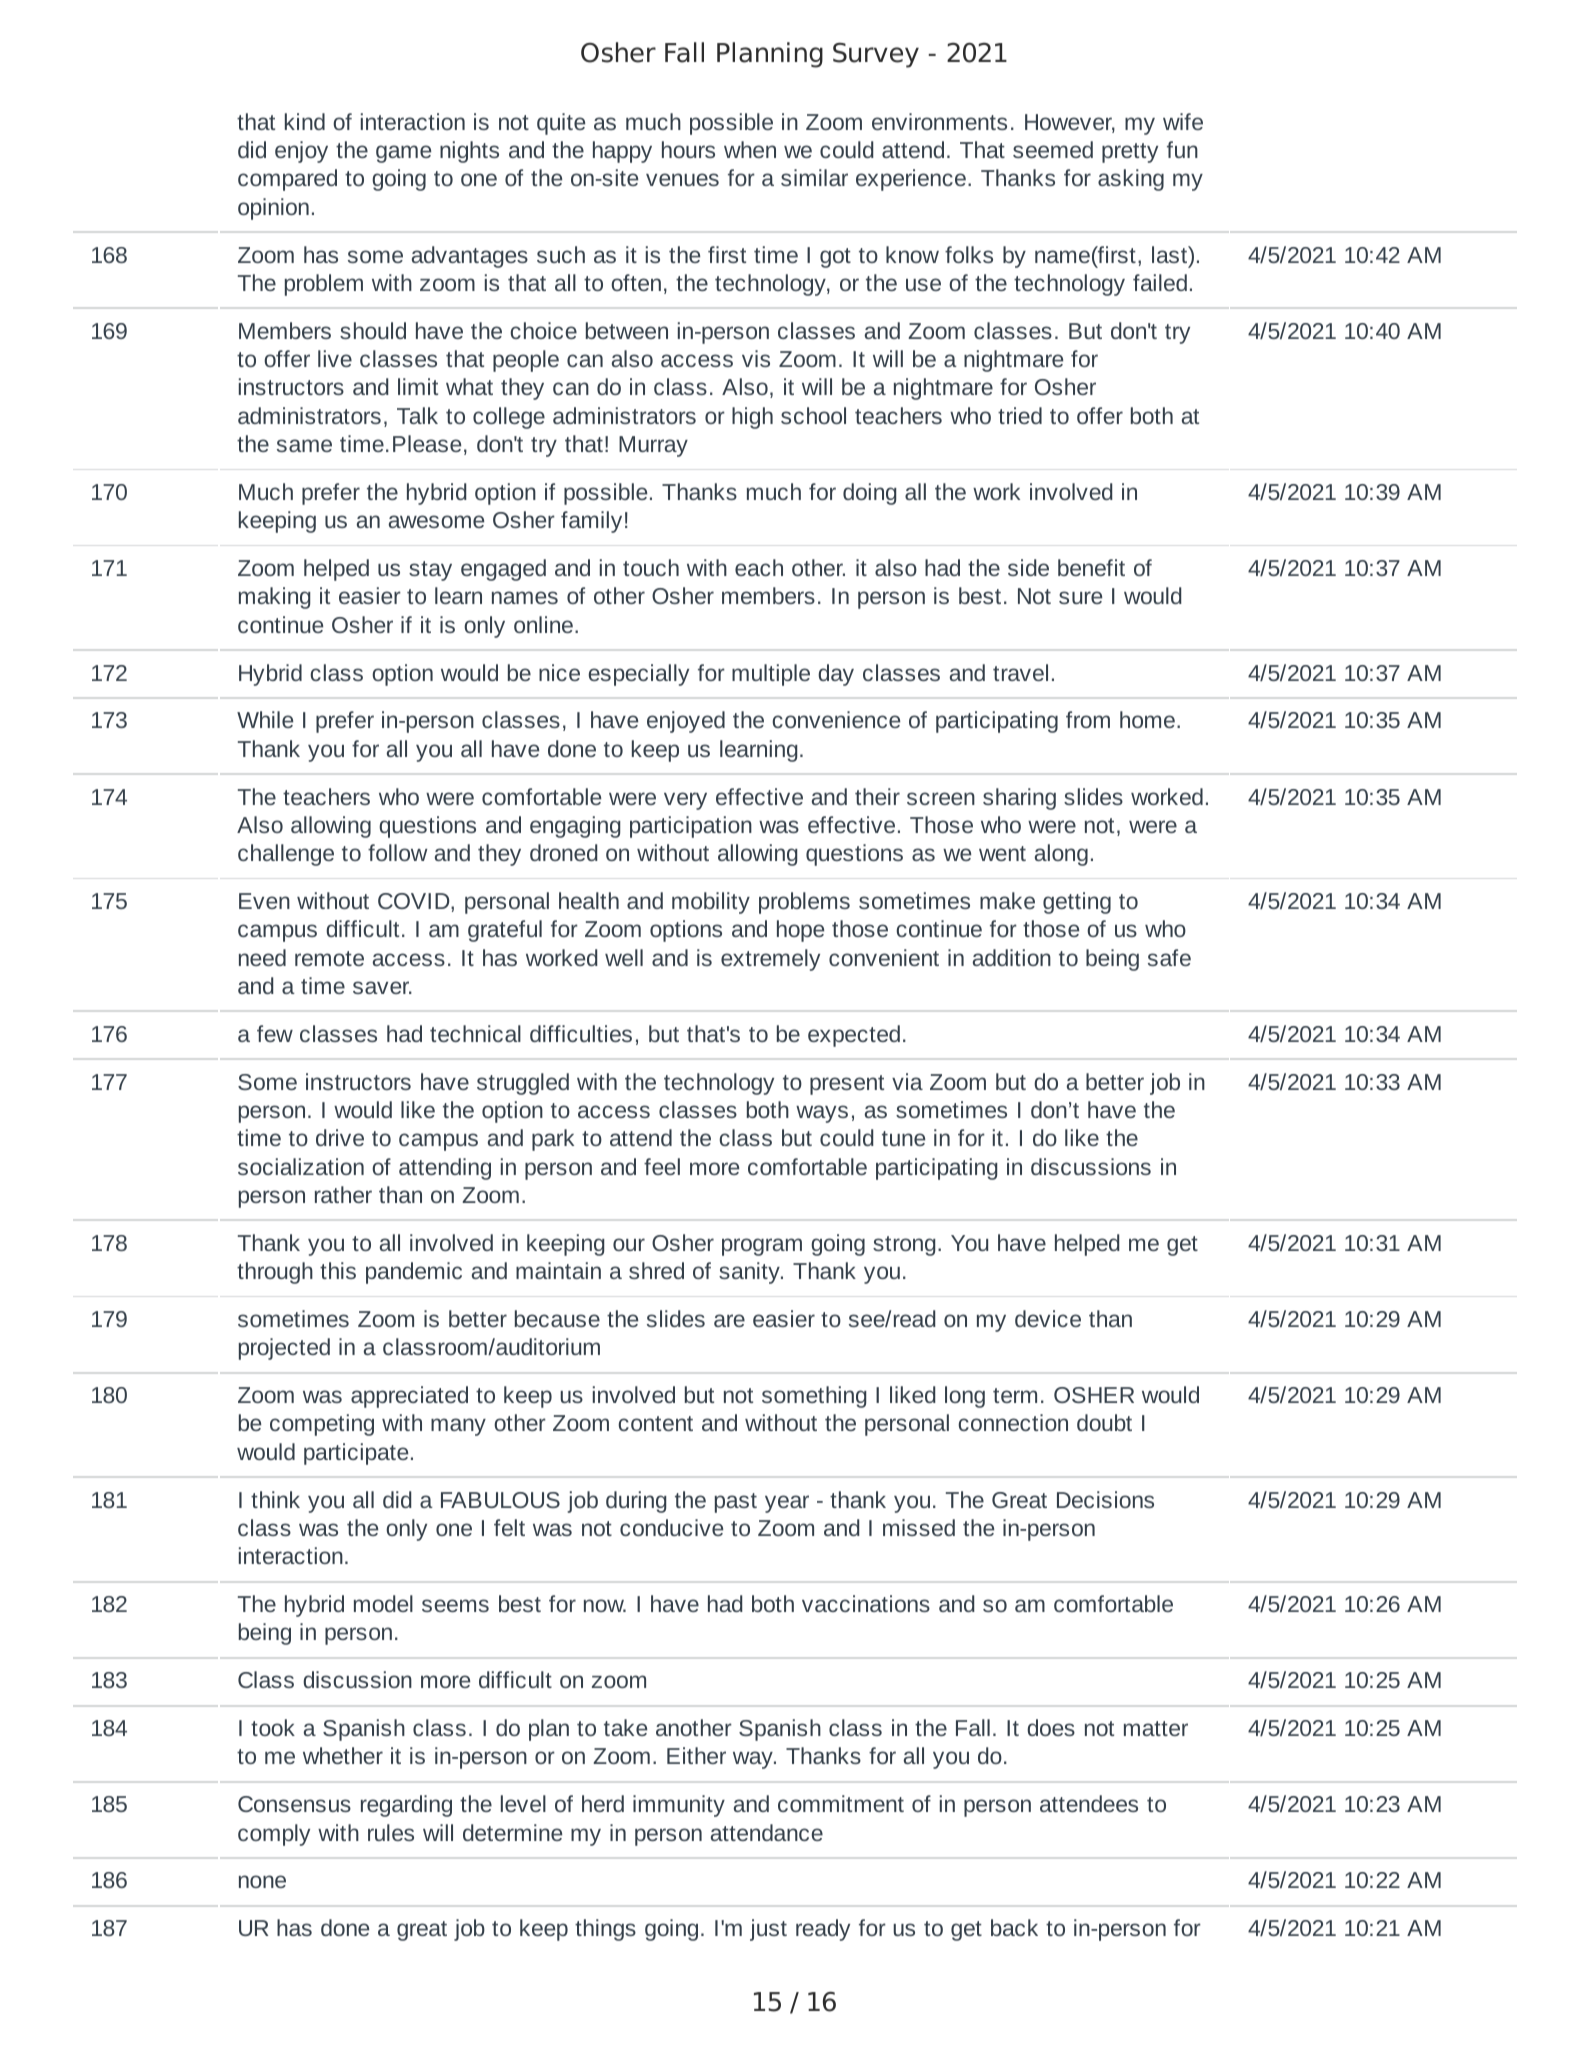 This screenshot has width=1588, height=2056. I want to click on seemed, so click(1053, 149).
